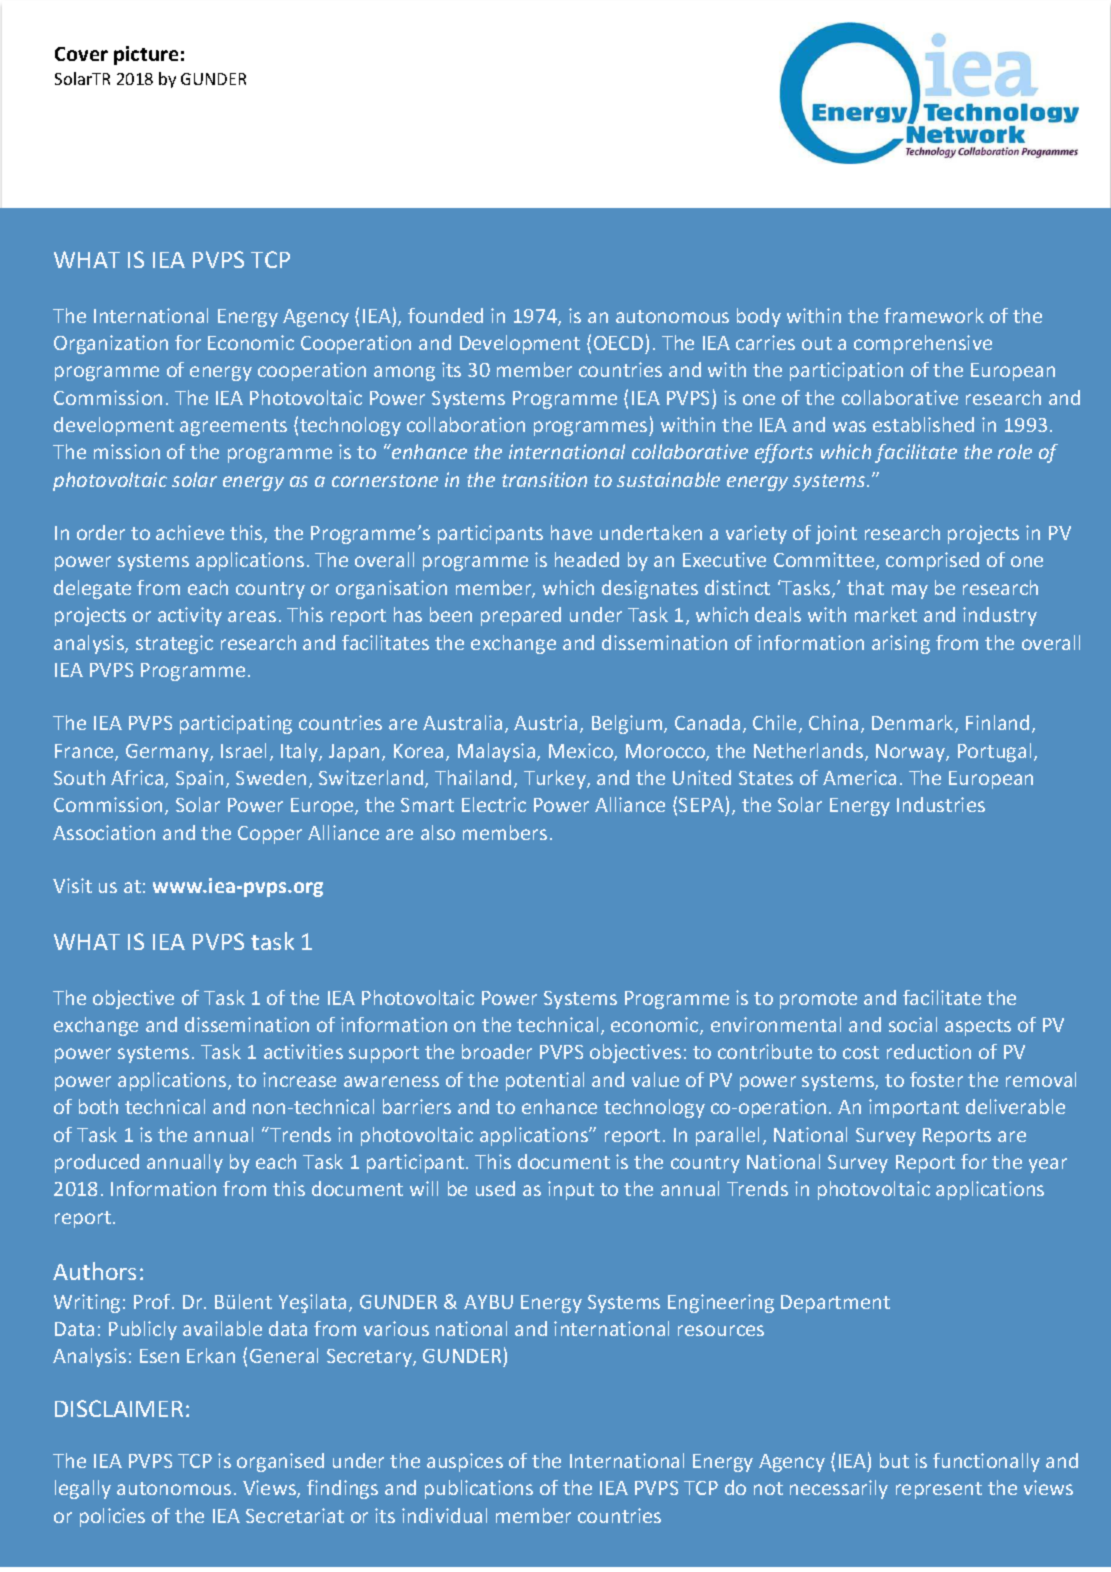  What do you see at coordinates (479, 1489) in the screenshot?
I see `publications` at bounding box center [479, 1489].
